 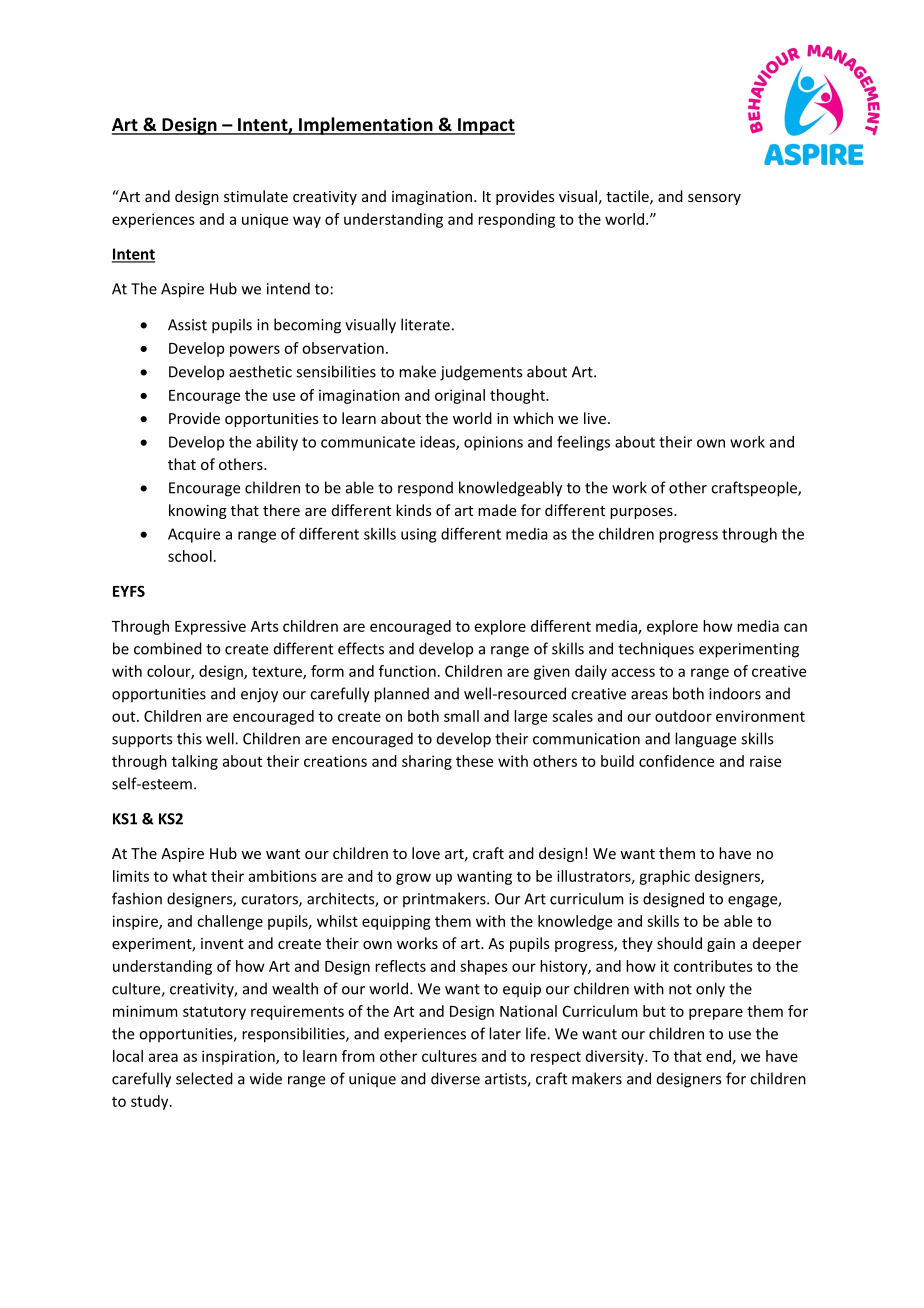 I want to click on function, so click(x=407, y=671).
